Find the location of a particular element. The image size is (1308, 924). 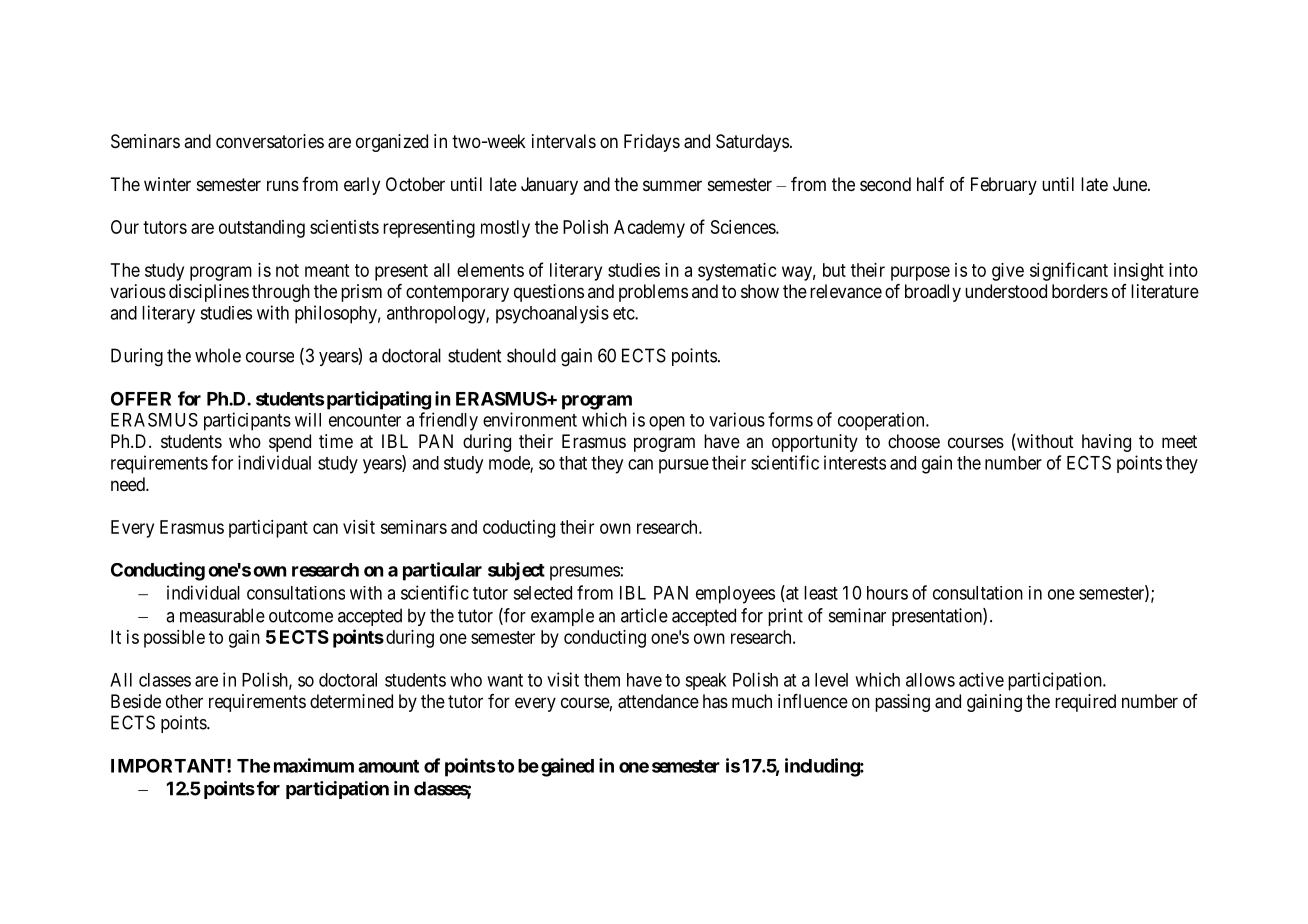

having is located at coordinates (1106, 443).
